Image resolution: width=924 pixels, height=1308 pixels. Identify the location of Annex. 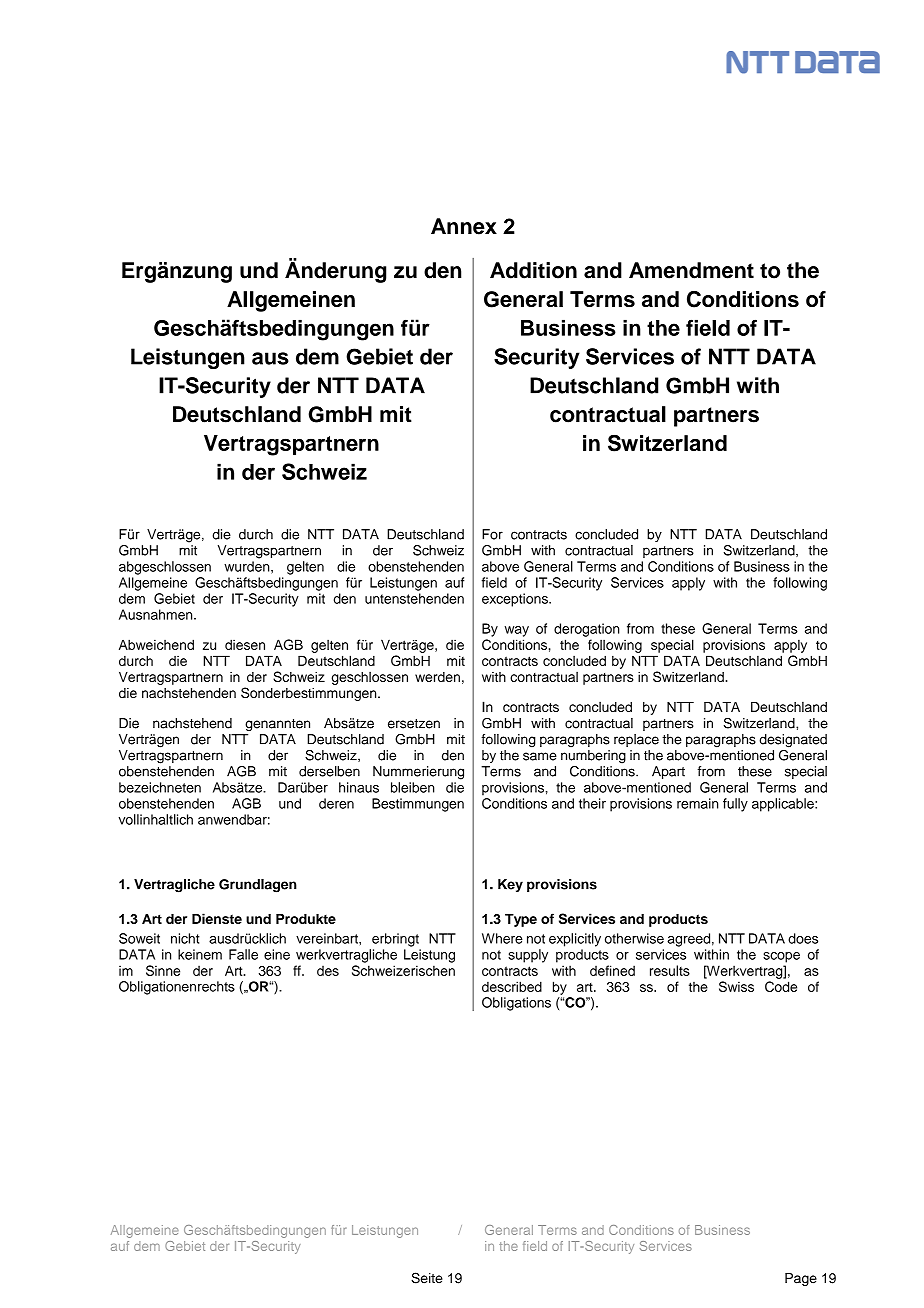
(464, 226).
